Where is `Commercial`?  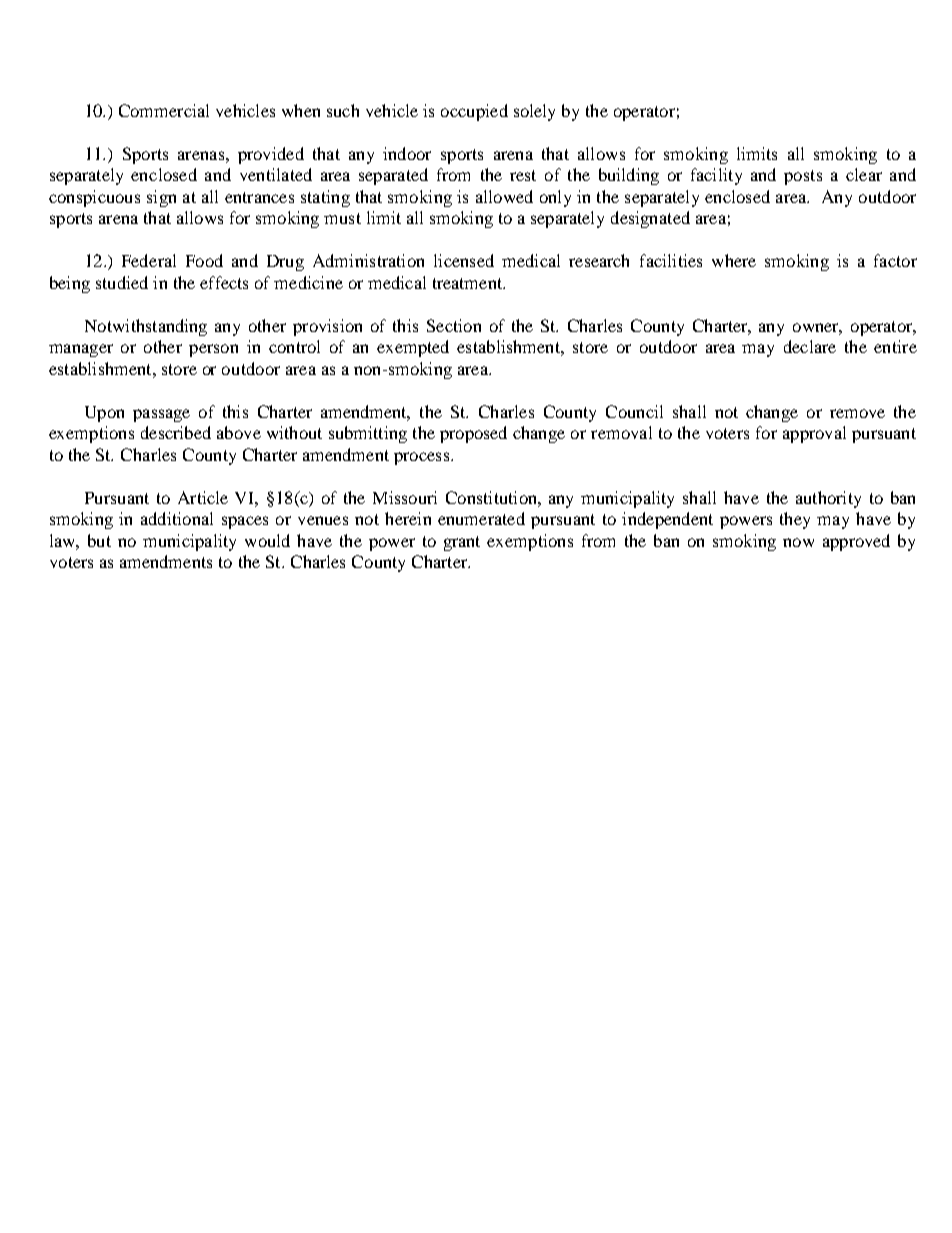
Commercial is located at coordinates (164, 110).
